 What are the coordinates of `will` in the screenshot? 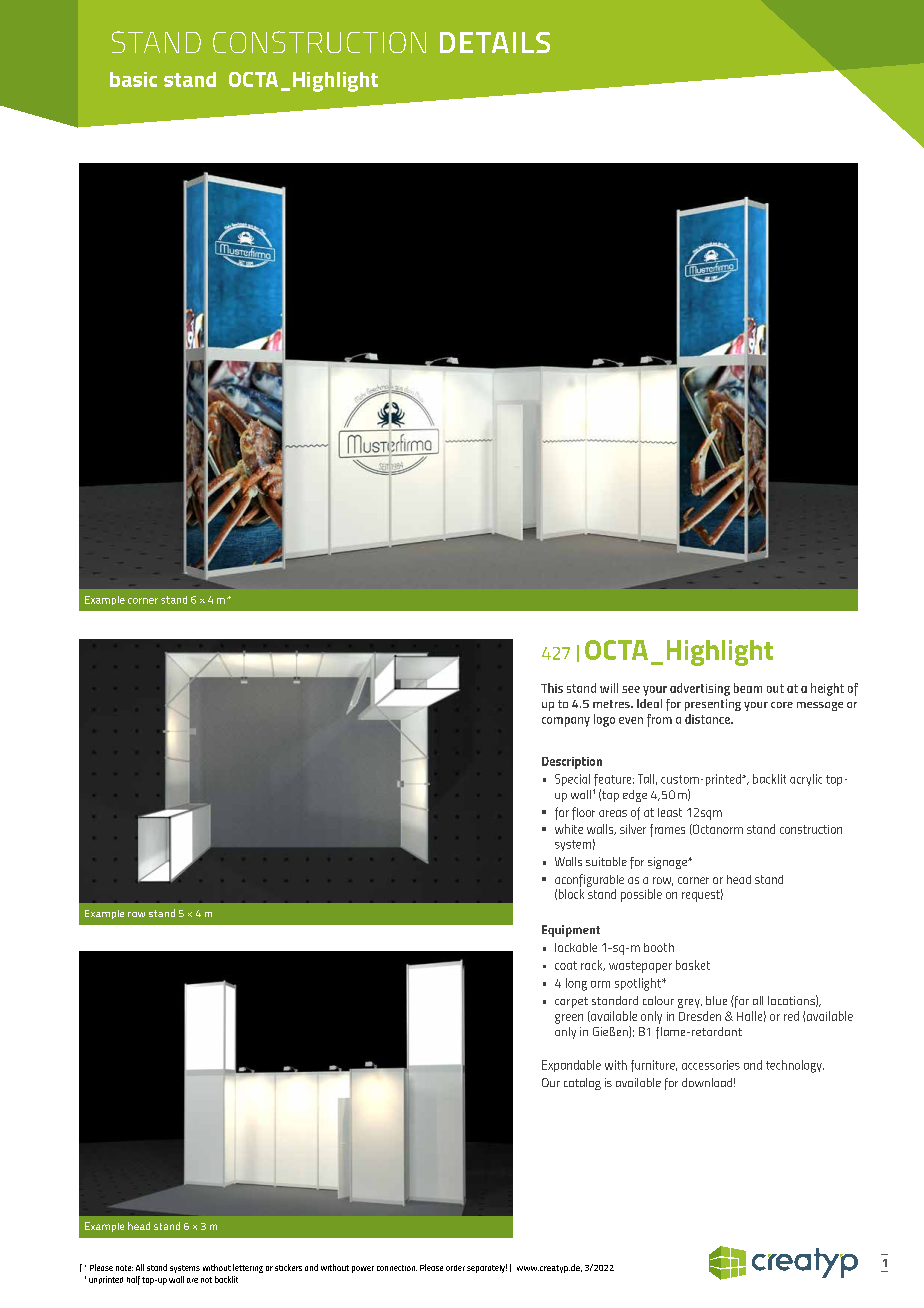 It's located at (609, 688).
